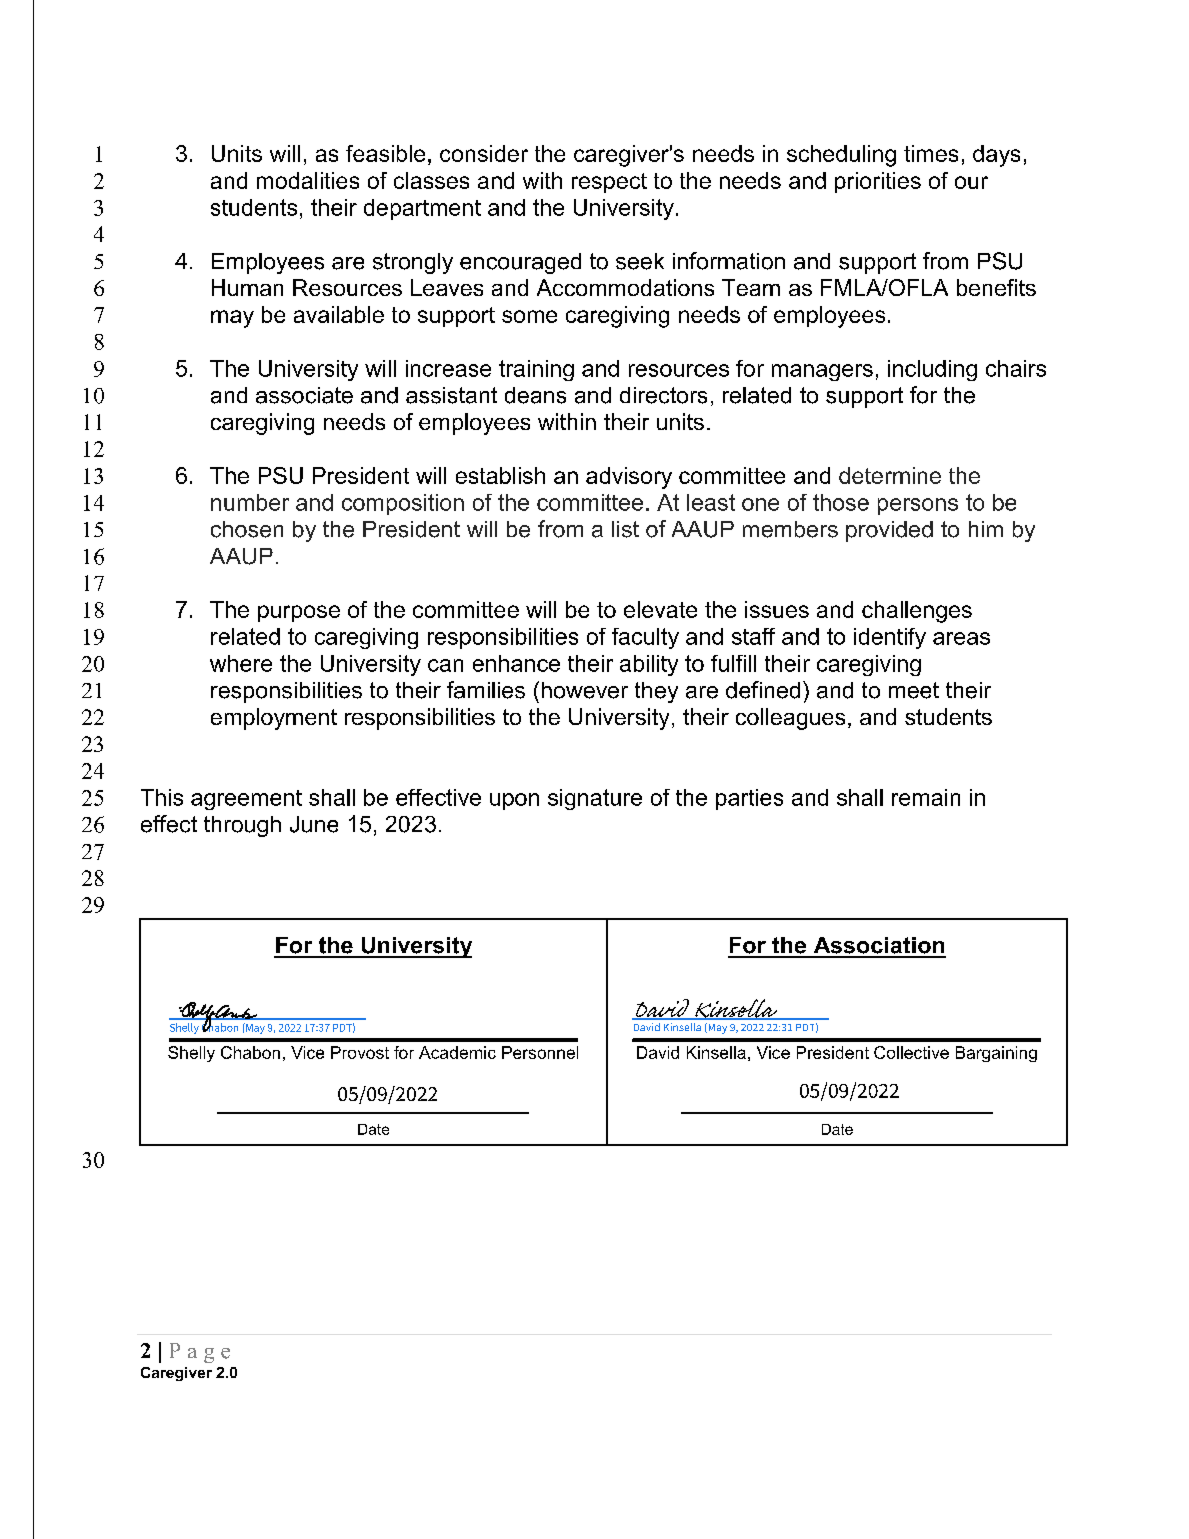 The width and height of the document is (1189, 1539). What do you see at coordinates (308, 180) in the document?
I see `modalities` at bounding box center [308, 180].
